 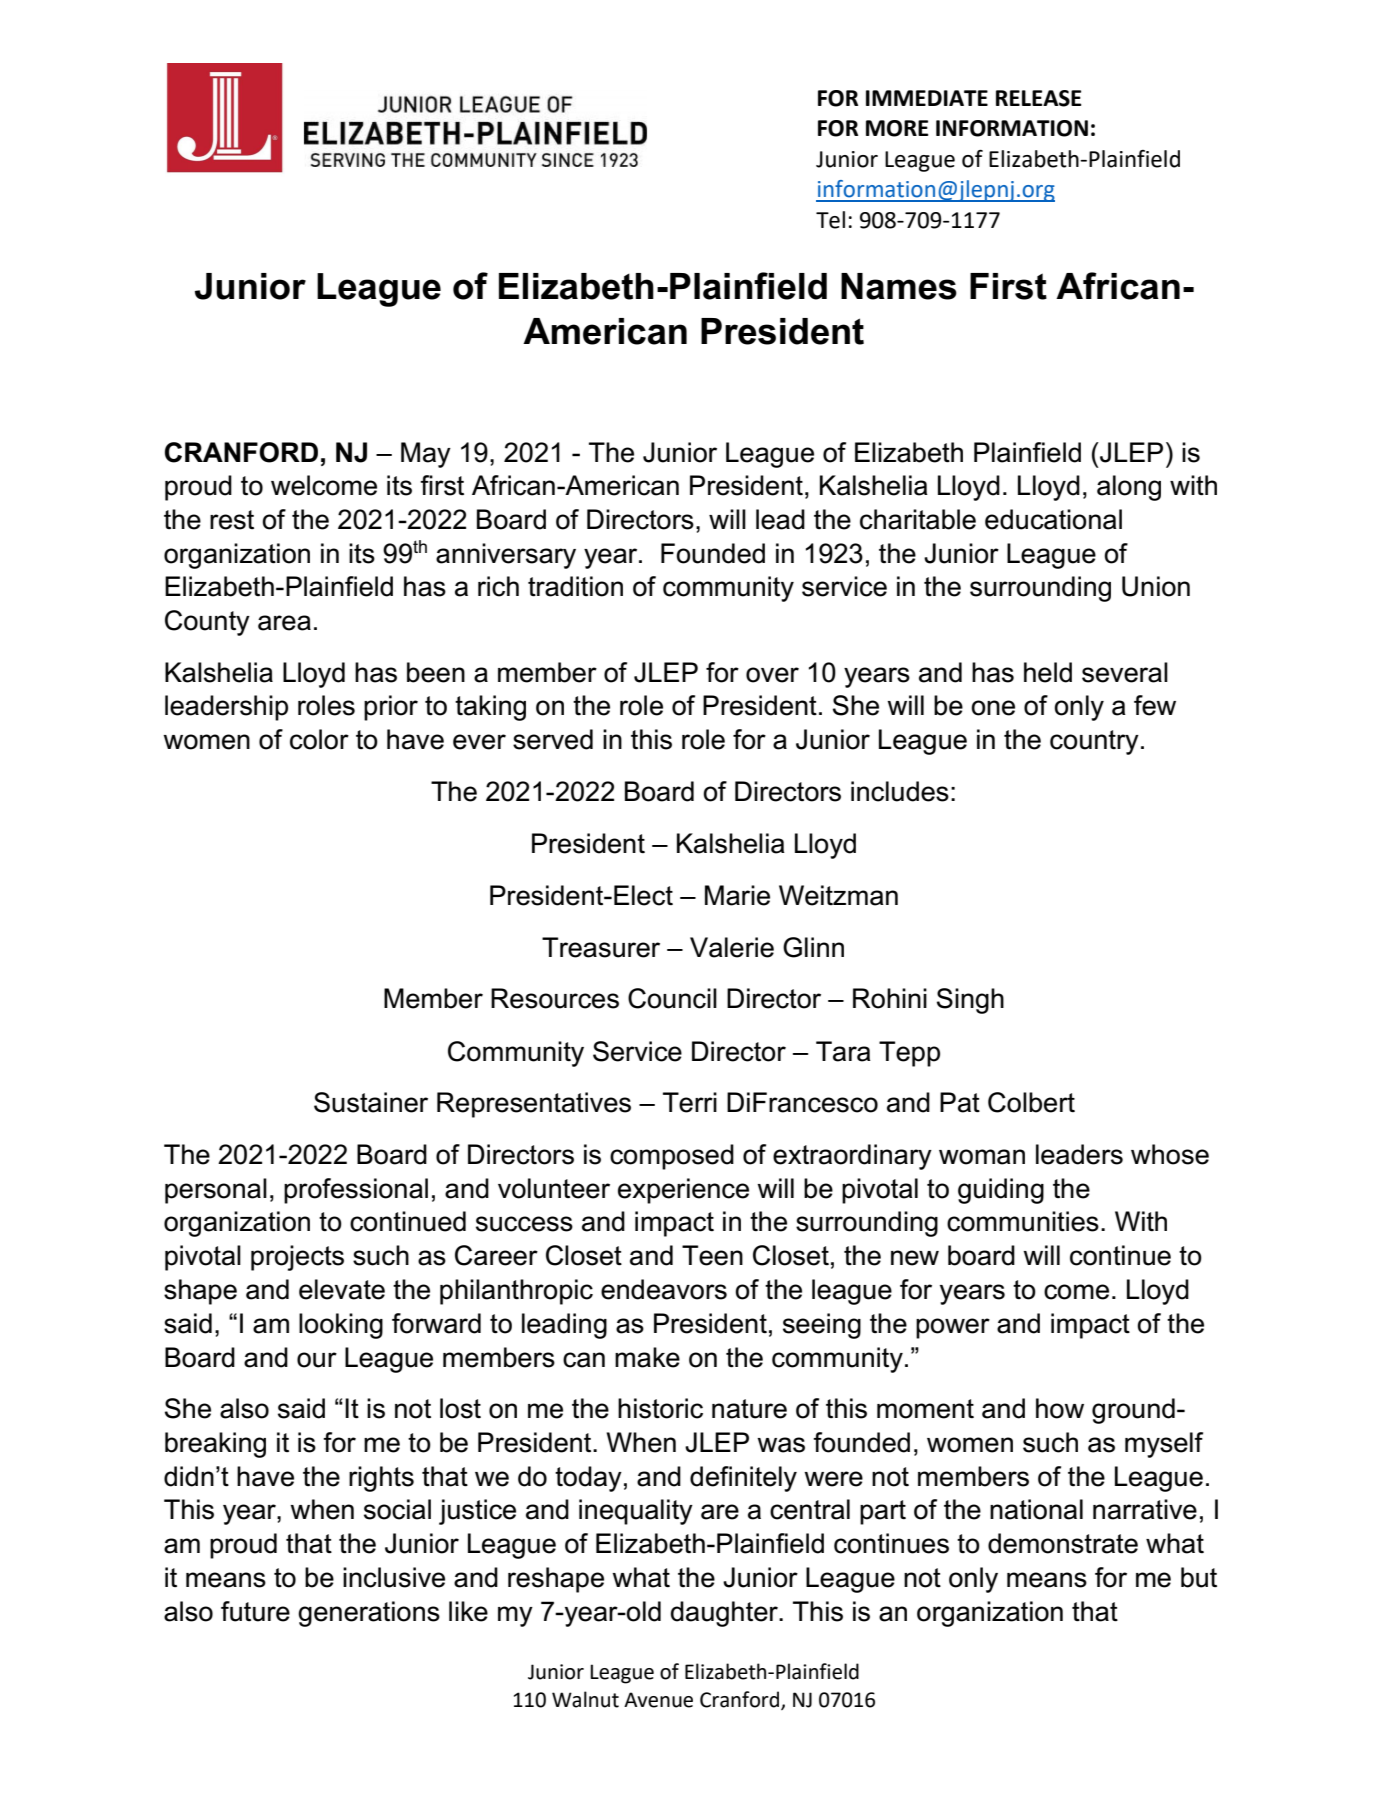 What do you see at coordinates (284, 623) in the screenshot?
I see `area` at bounding box center [284, 623].
